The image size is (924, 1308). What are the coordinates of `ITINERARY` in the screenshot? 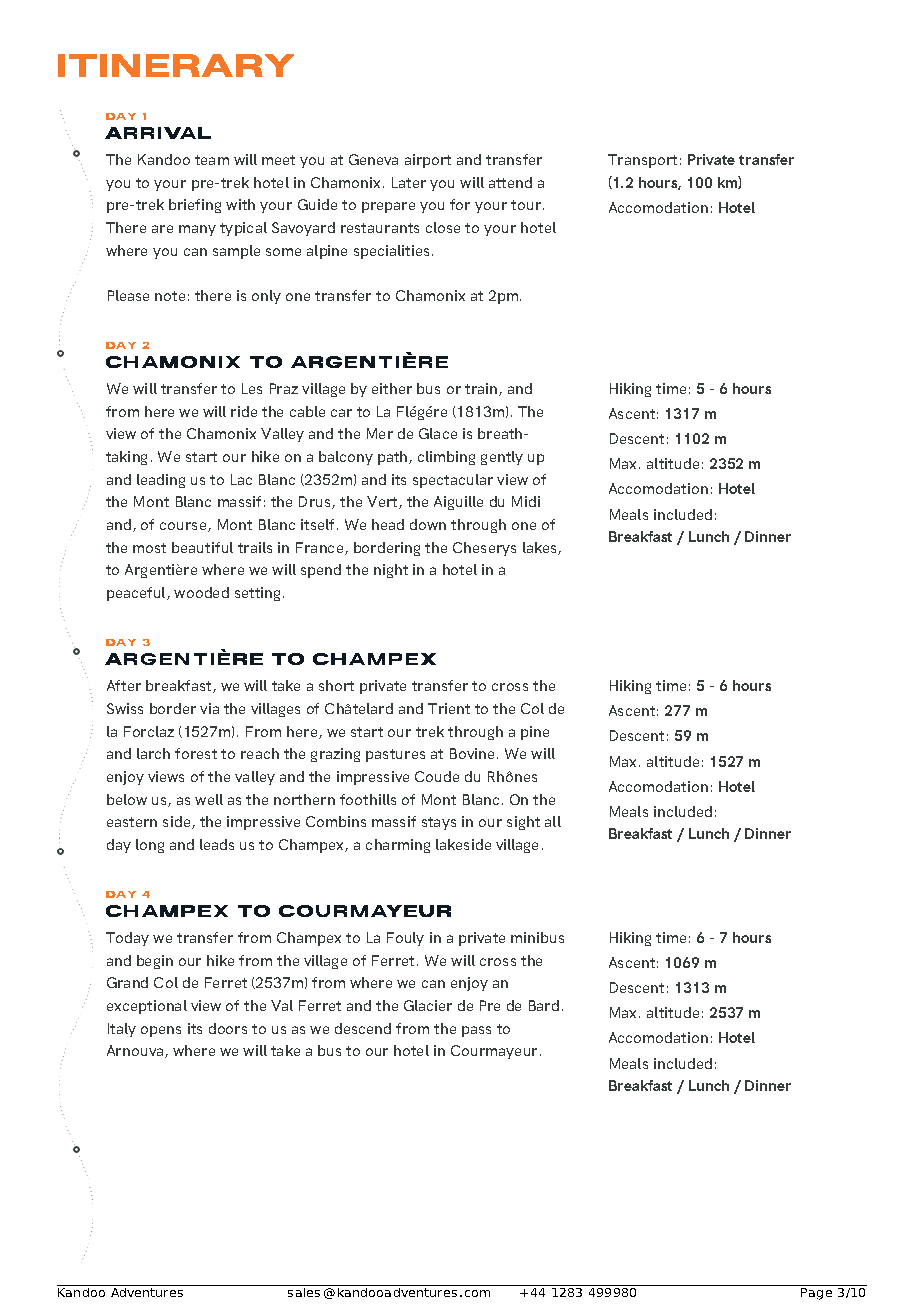 It's located at (176, 65).
